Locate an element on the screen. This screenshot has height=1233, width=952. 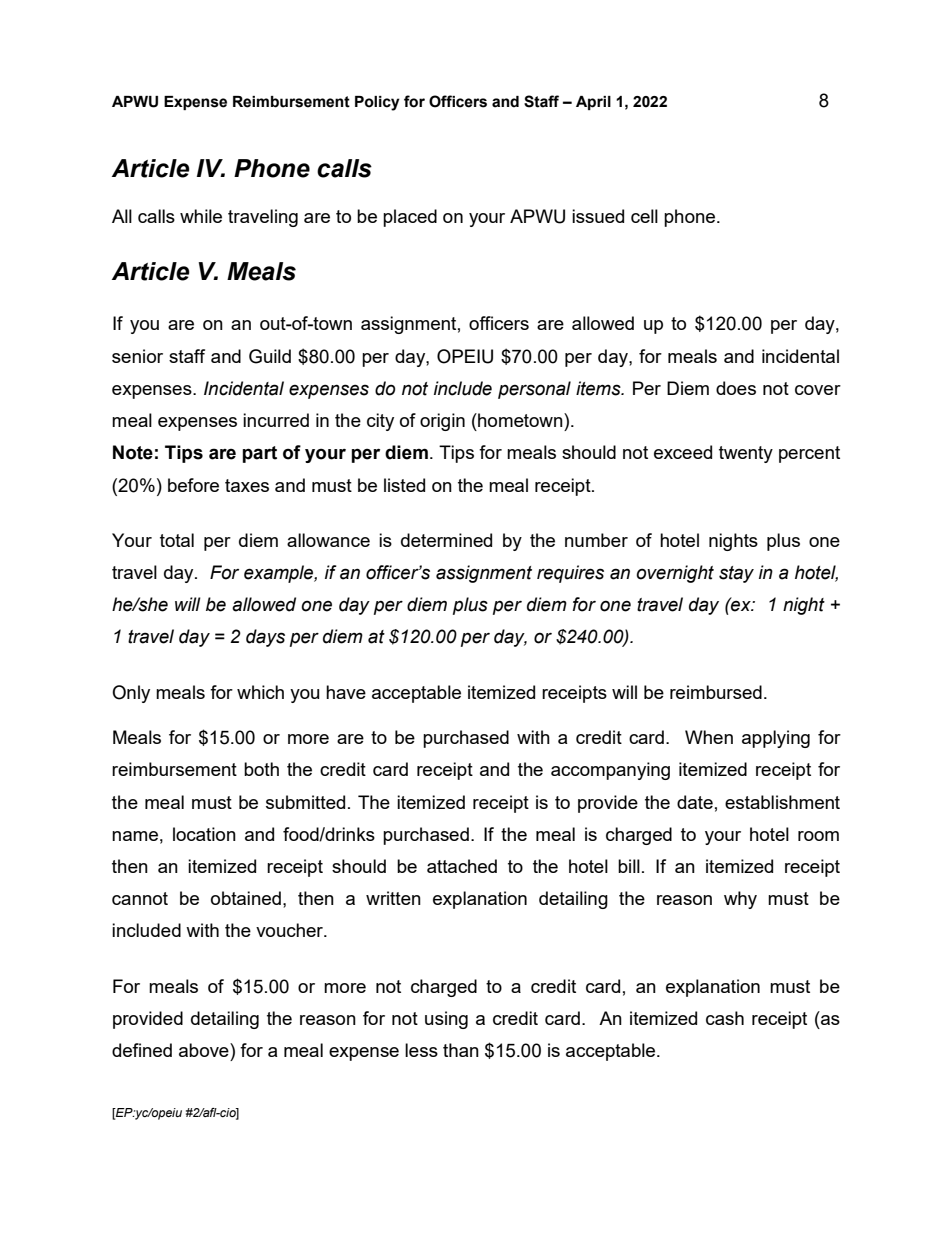
April is located at coordinates (593, 103).
